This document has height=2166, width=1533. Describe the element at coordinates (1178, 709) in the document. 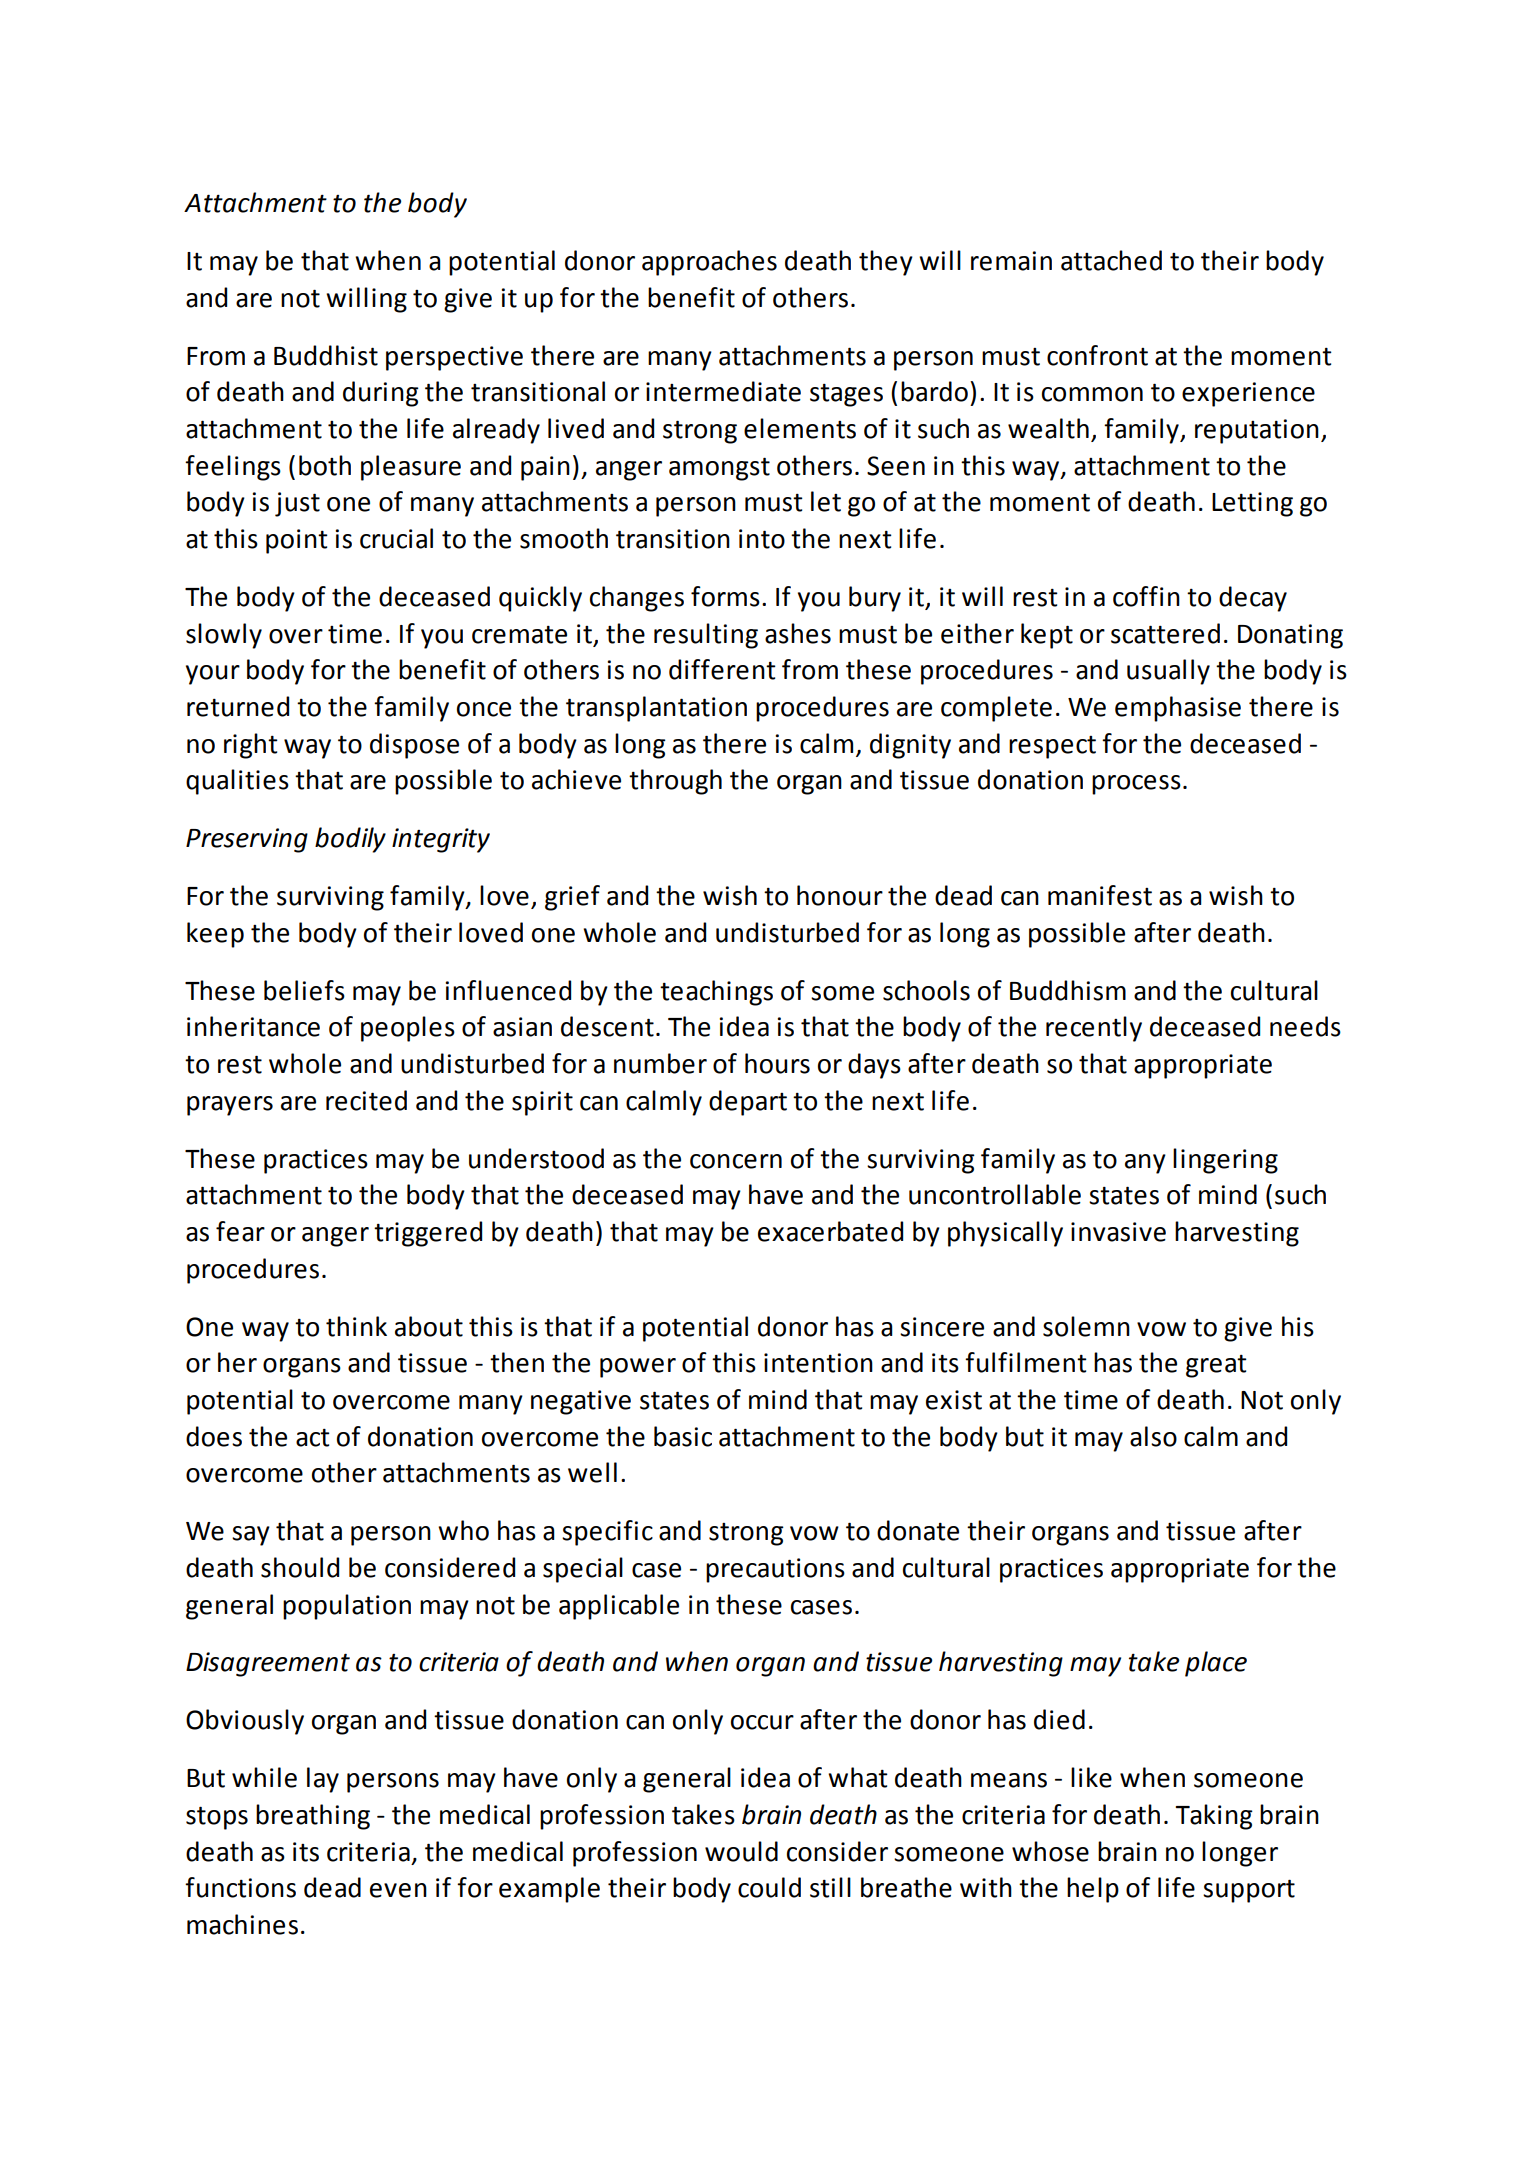

I see `emphasise` at that location.
